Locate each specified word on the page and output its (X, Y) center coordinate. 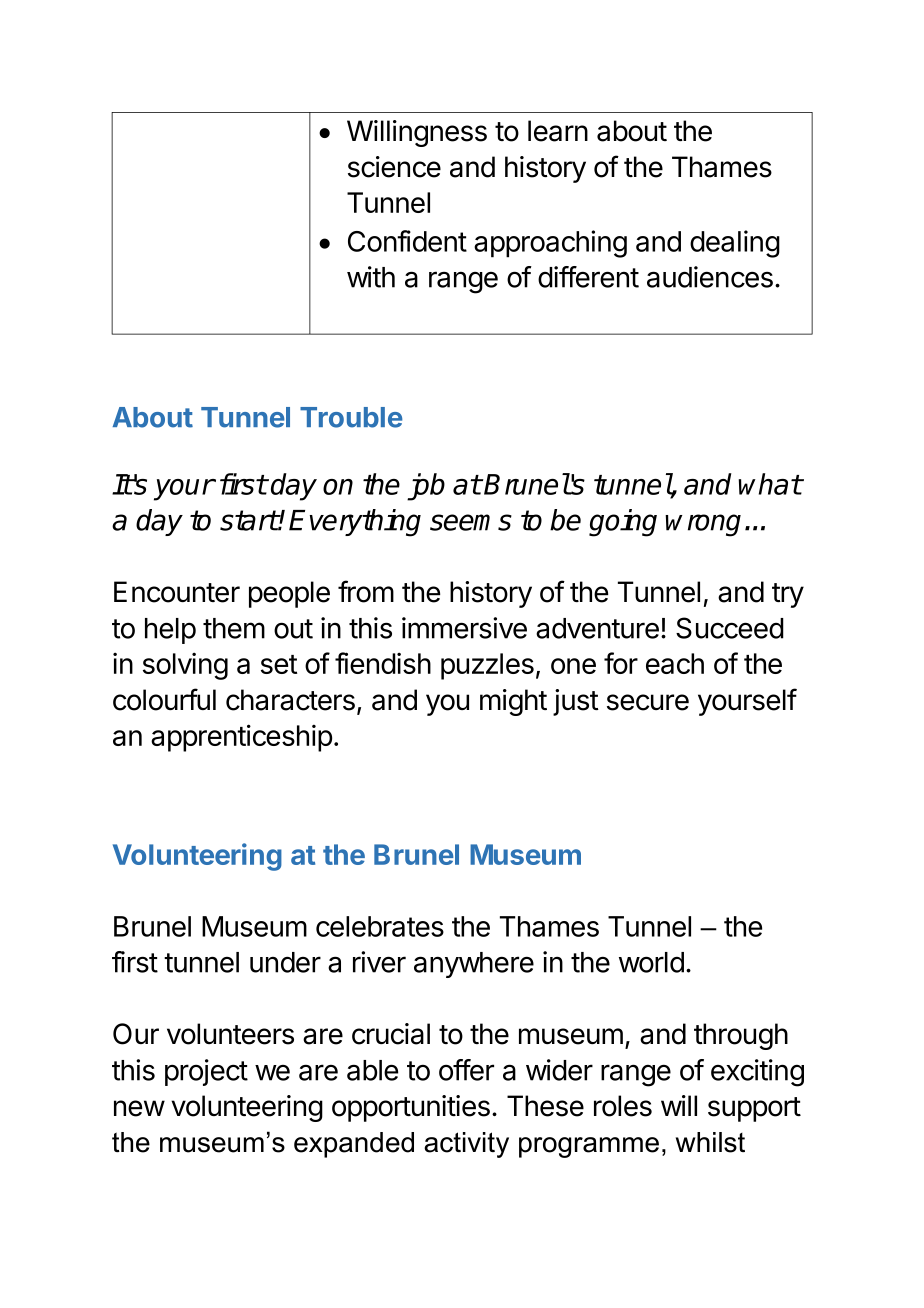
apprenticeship (241, 738)
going (623, 523)
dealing (735, 244)
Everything (355, 523)
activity (466, 1145)
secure (648, 702)
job (426, 487)
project (206, 1072)
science (394, 167)
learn (558, 131)
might (513, 702)
